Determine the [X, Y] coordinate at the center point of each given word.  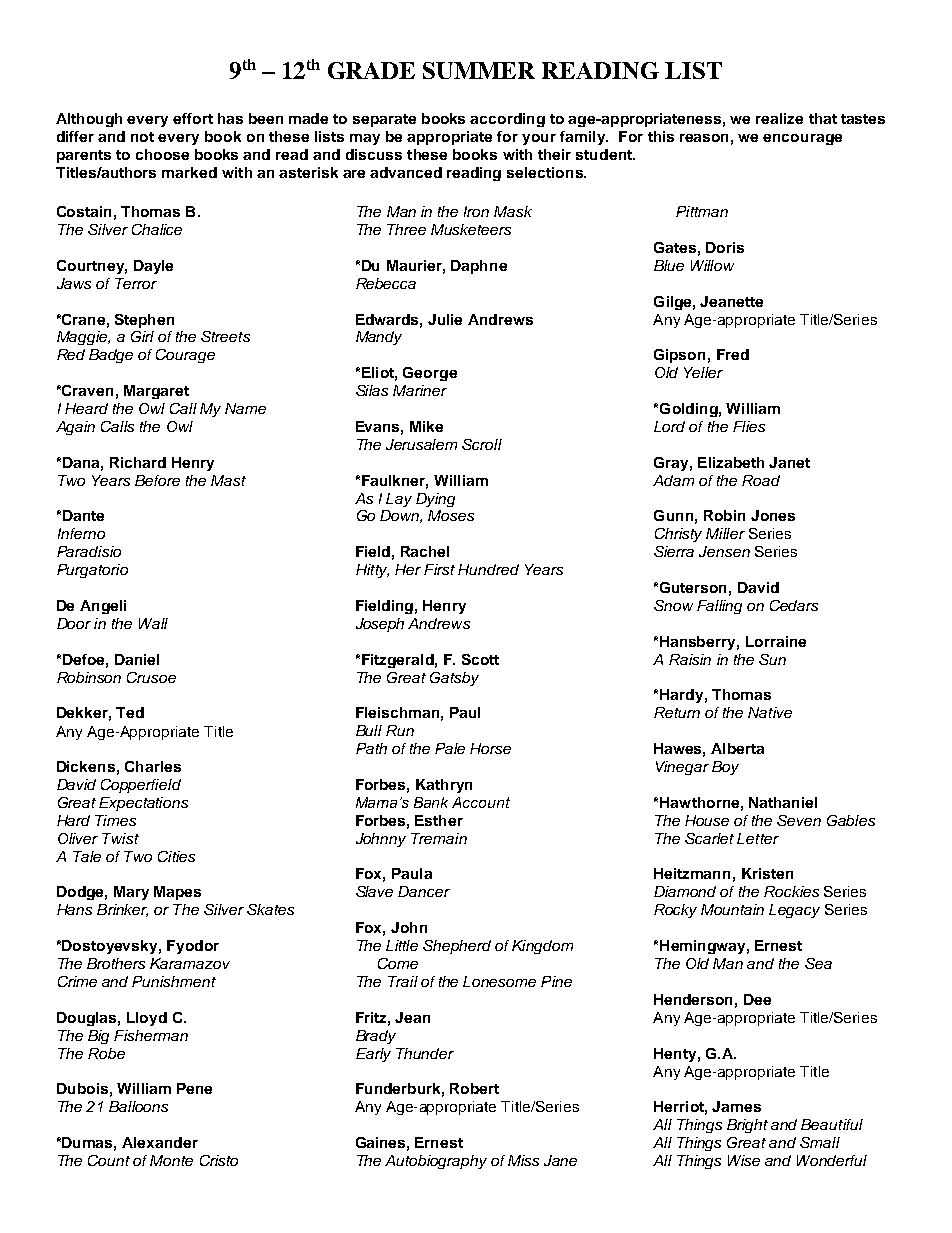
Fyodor [193, 947]
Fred [733, 354]
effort [193, 118]
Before [157, 480]
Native [770, 712]
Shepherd [457, 947]
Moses [451, 515]
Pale [450, 748]
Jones [773, 515]
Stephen [144, 321]
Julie [445, 319]
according [507, 120]
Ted [130, 712]
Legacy [794, 911]
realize [779, 118]
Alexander [160, 1142]
